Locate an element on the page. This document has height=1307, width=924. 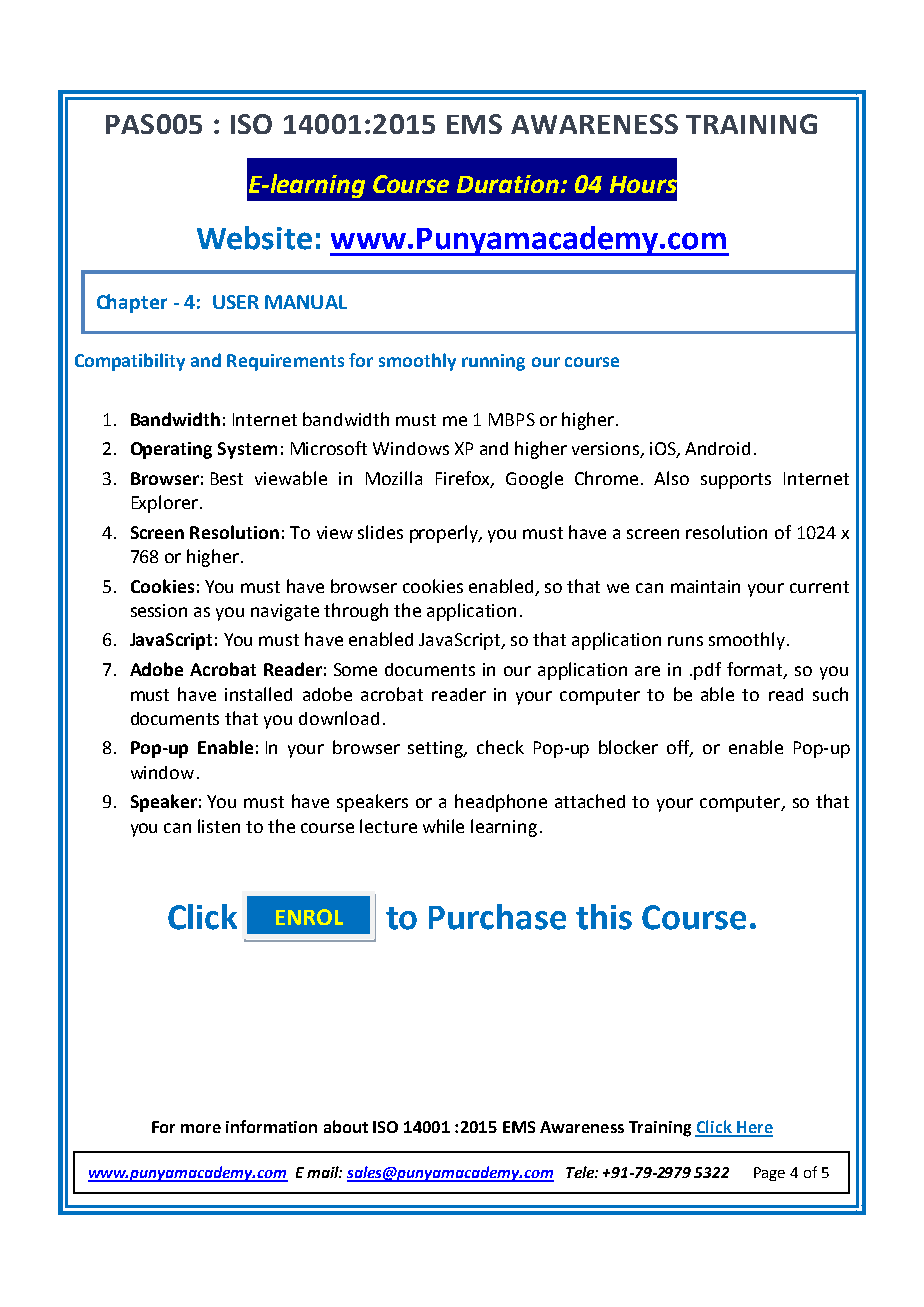
check is located at coordinates (500, 747).
